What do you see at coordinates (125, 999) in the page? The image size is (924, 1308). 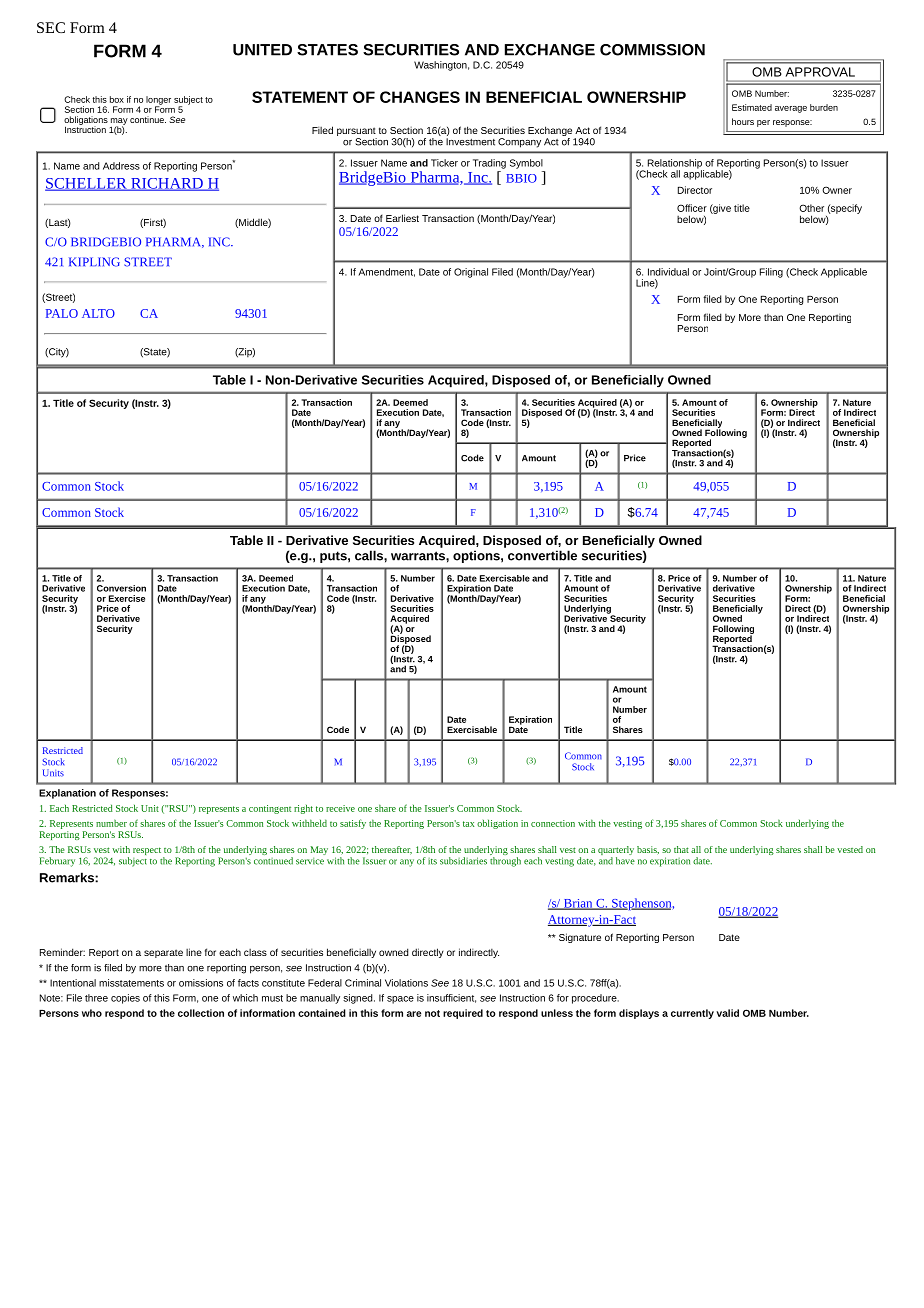 I see `copies` at bounding box center [125, 999].
